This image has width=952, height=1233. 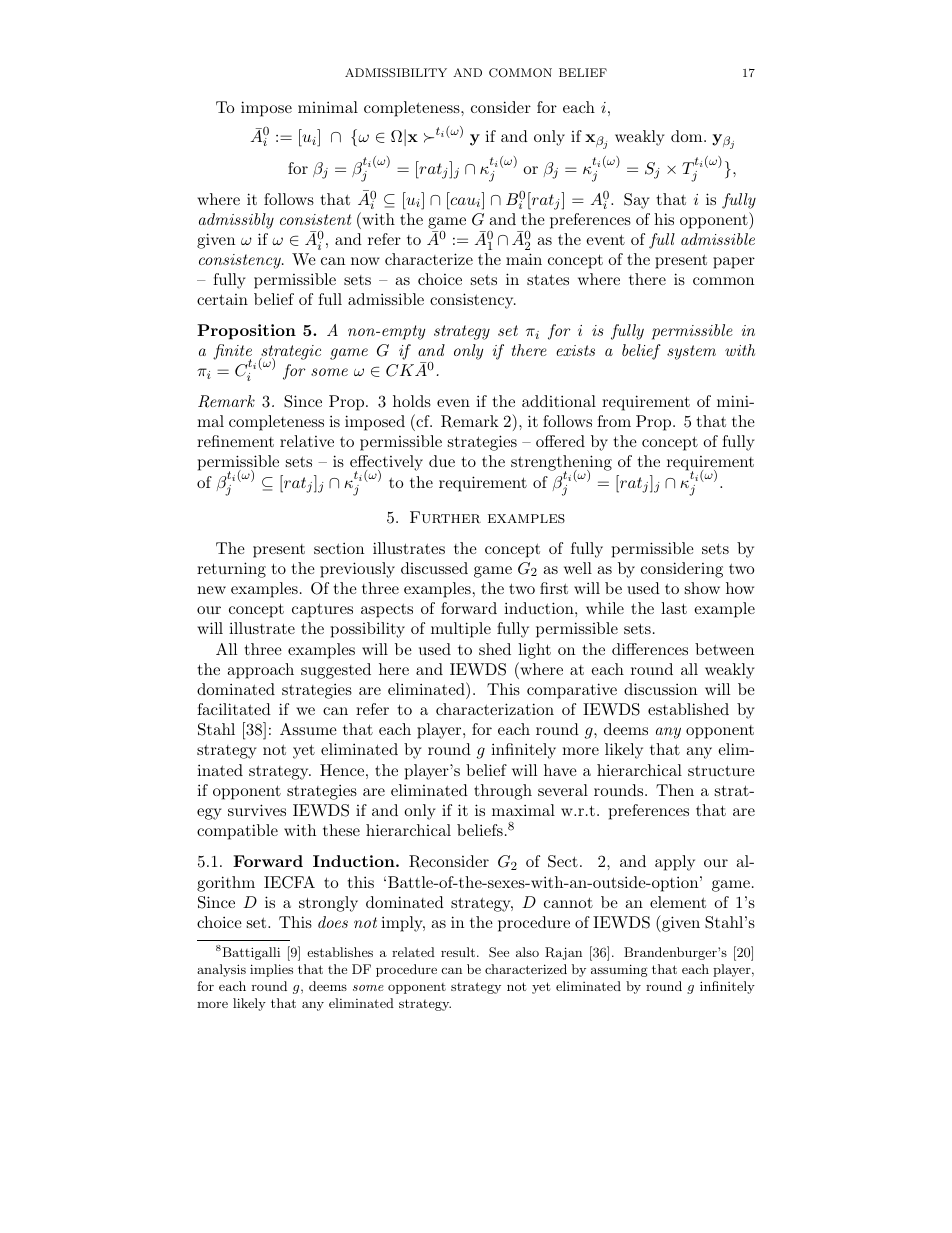 What do you see at coordinates (271, 970) in the image?
I see `implies` at bounding box center [271, 970].
